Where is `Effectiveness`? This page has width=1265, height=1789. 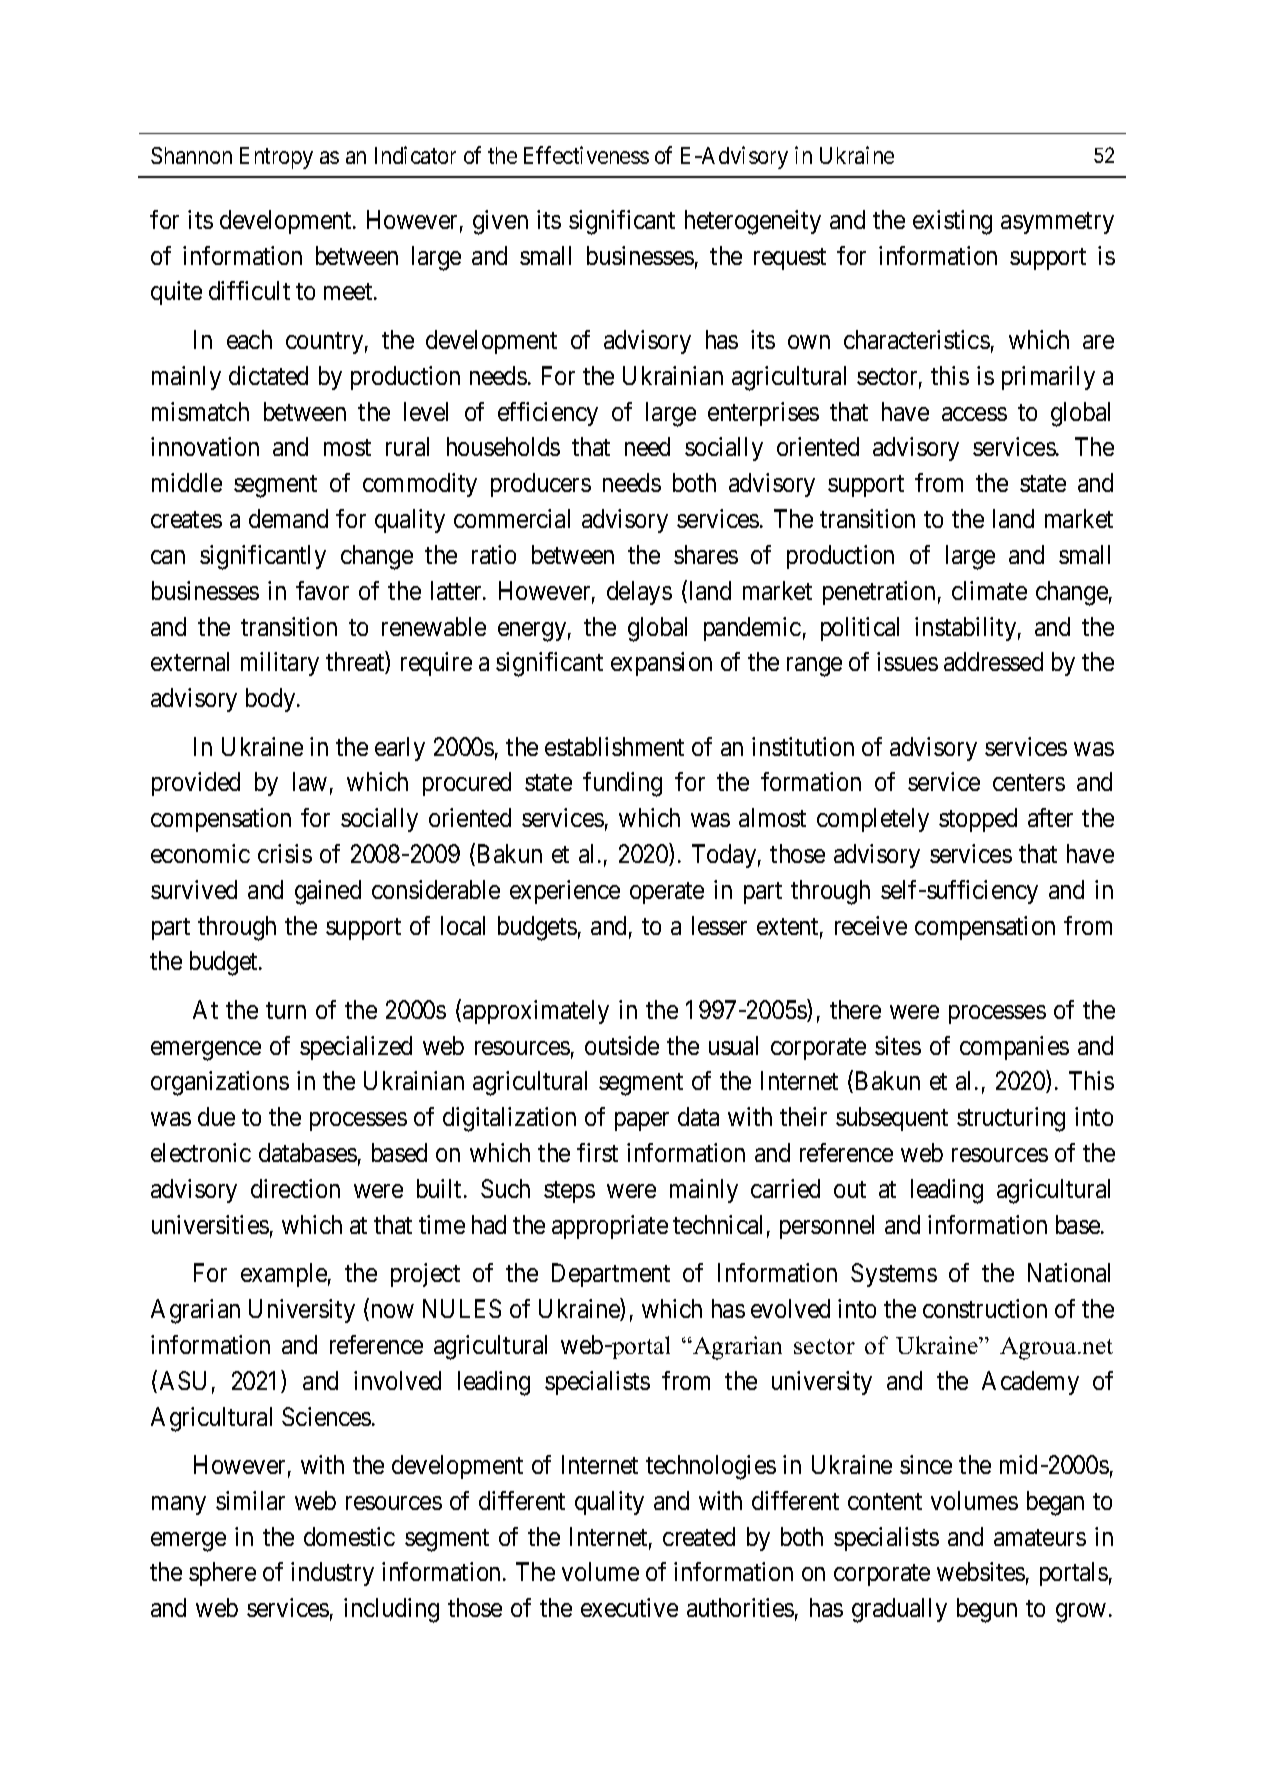
Effectiveness is located at coordinates (586, 155).
